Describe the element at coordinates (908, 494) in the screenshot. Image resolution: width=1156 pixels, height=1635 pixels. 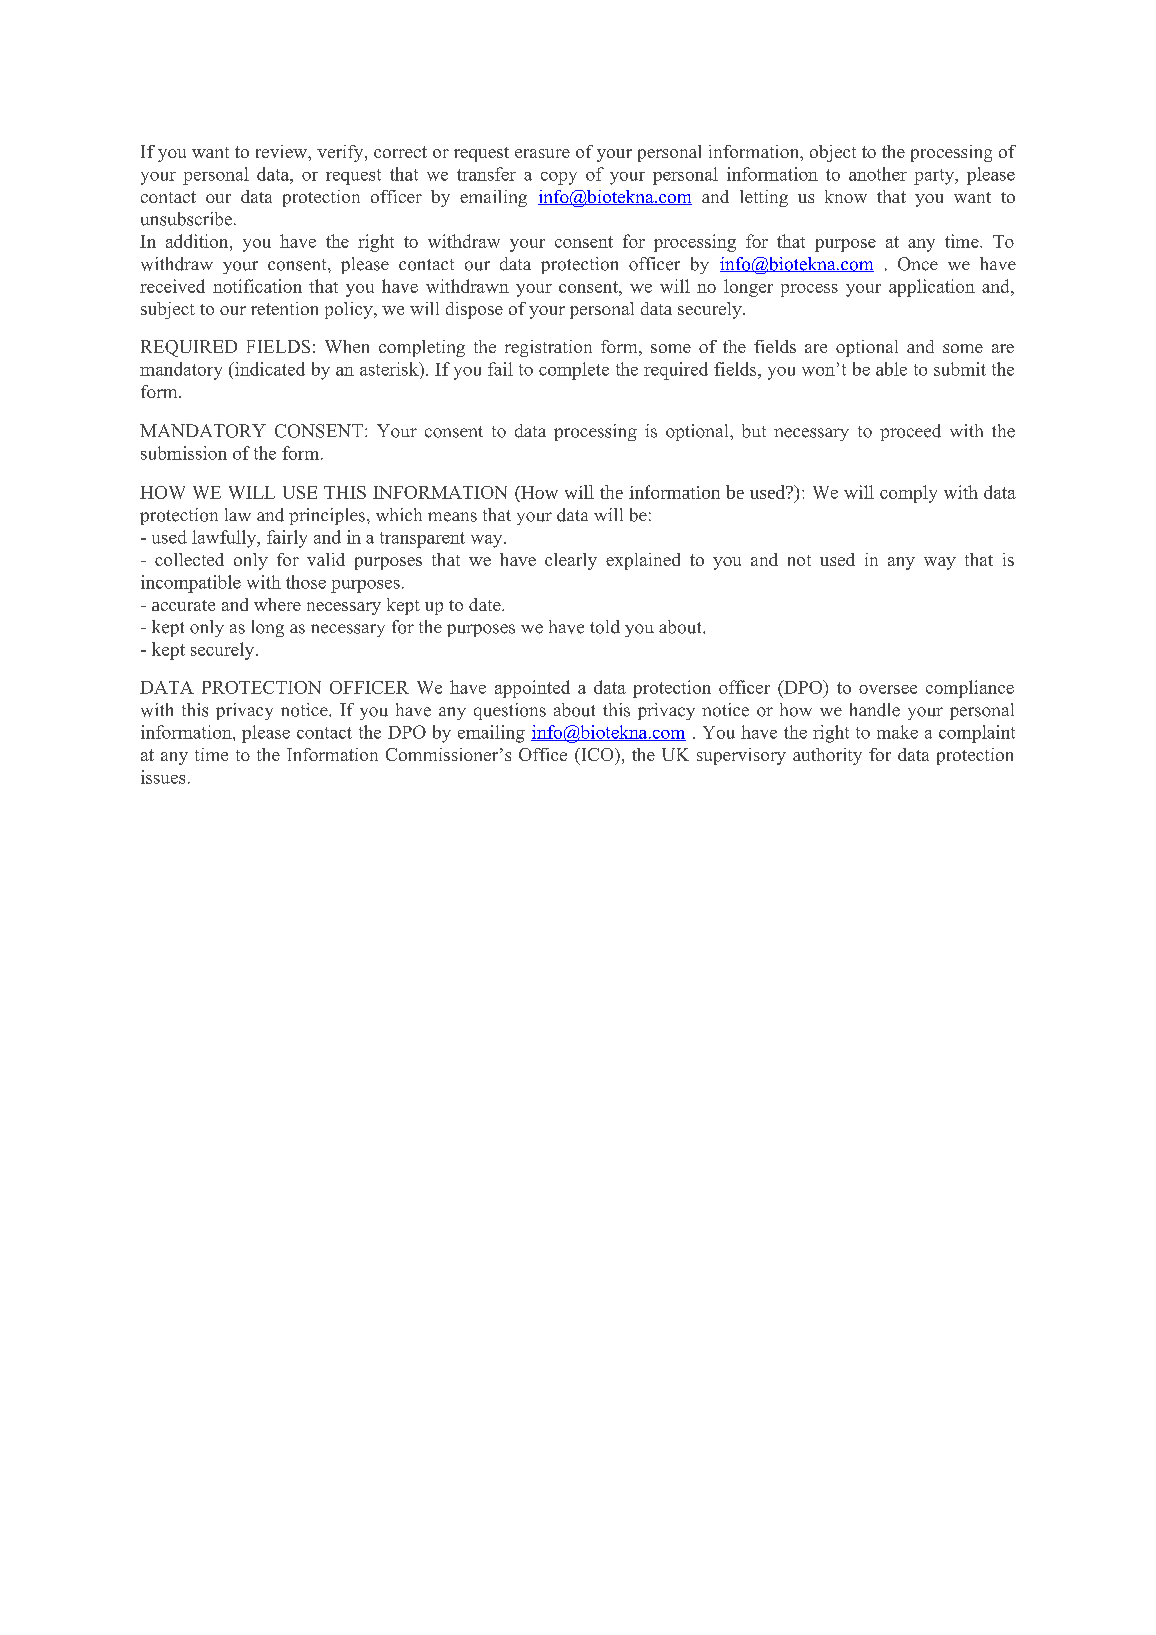
I see `comply` at that location.
